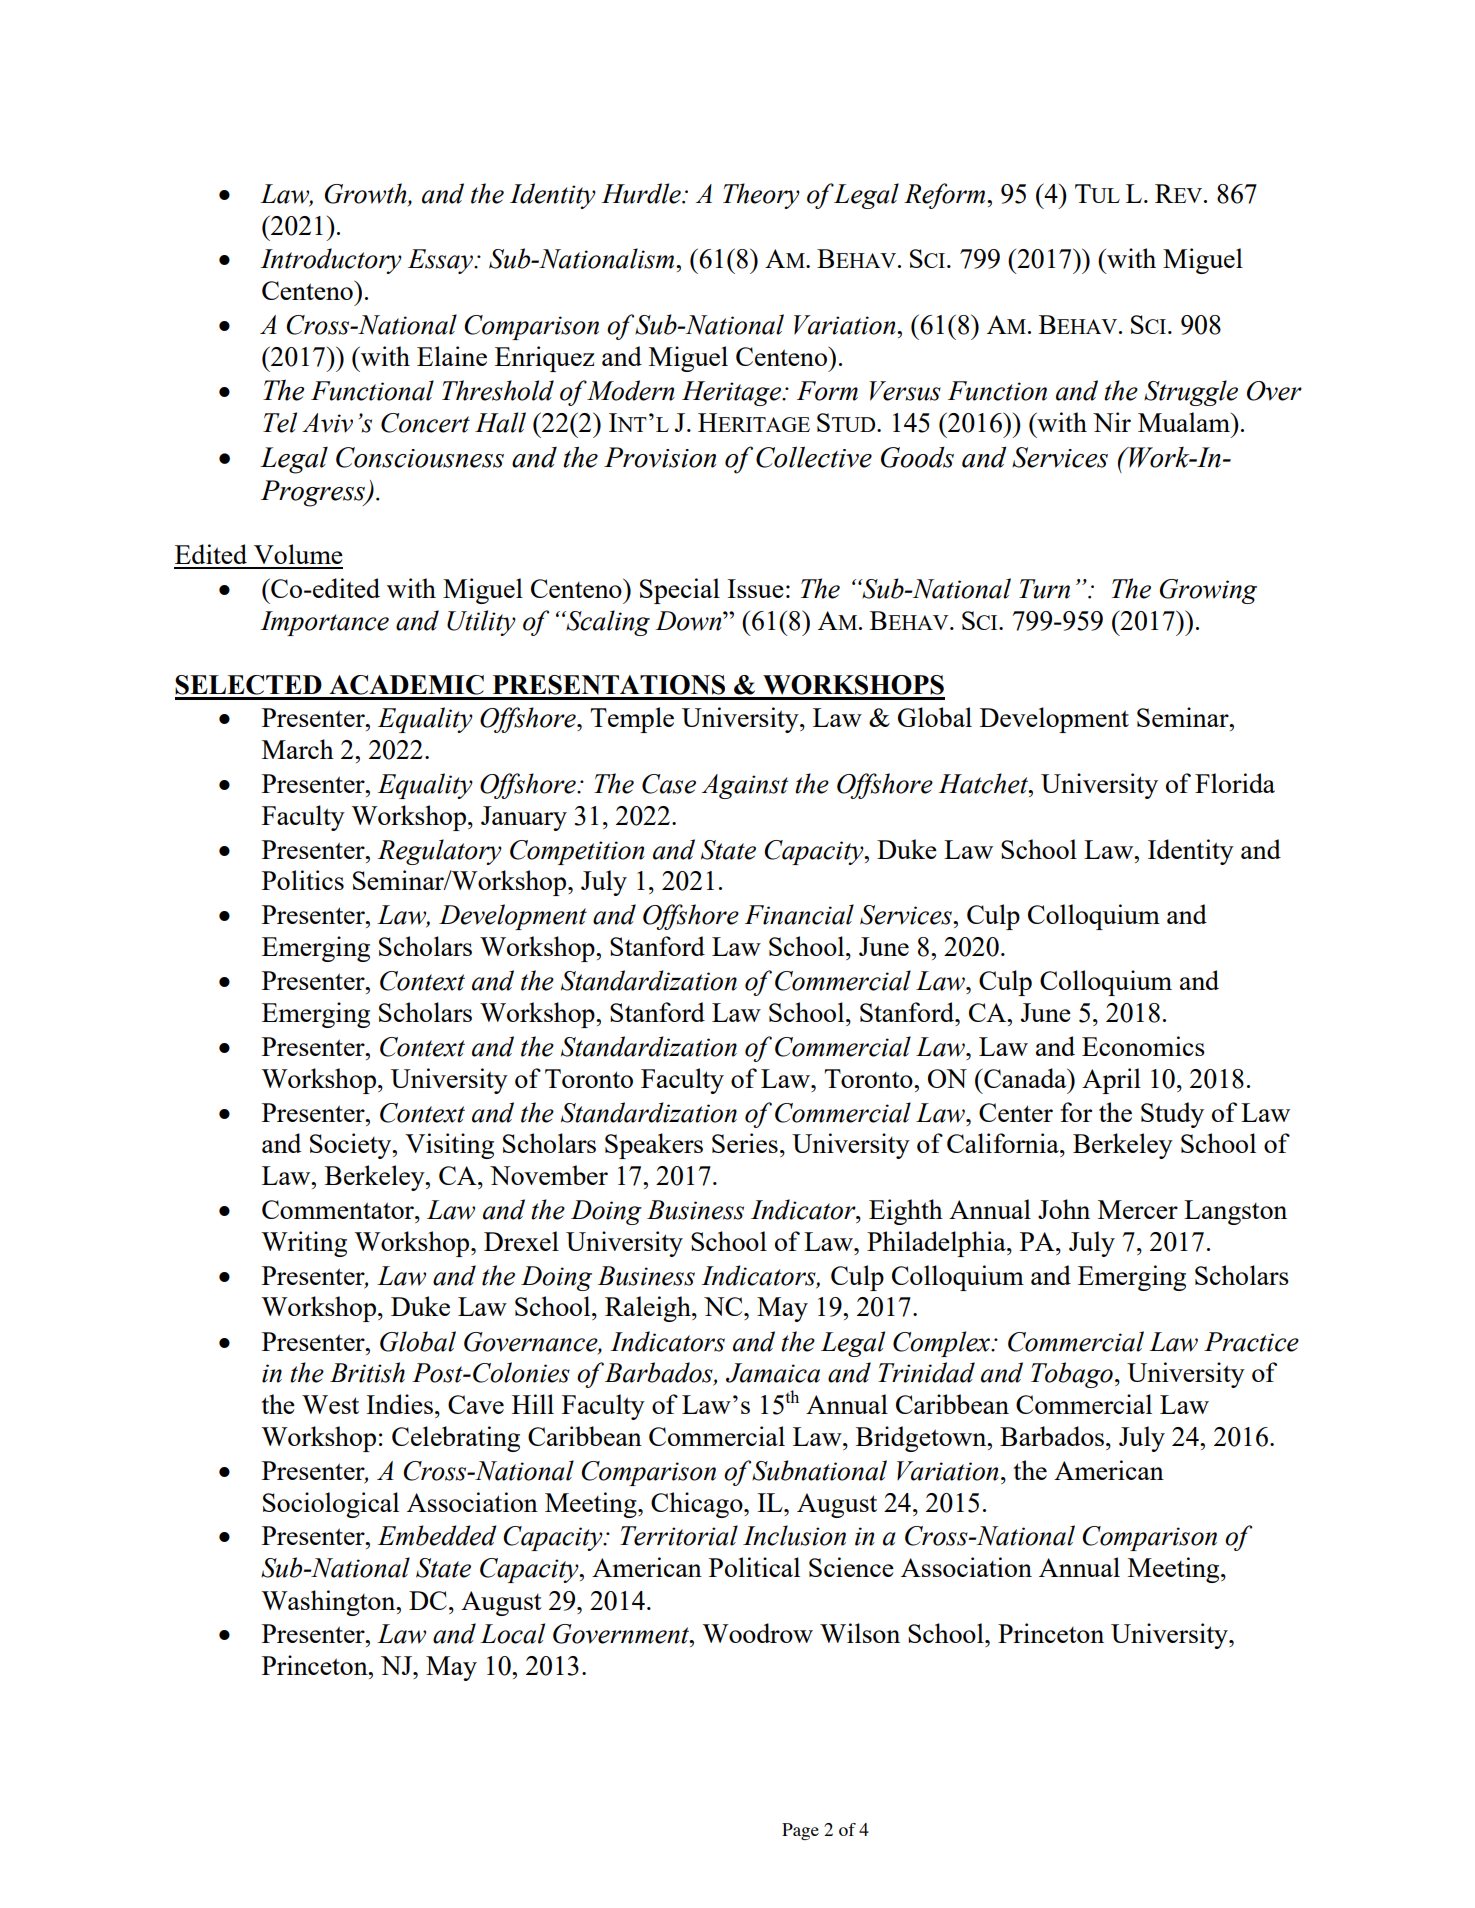  Describe the element at coordinates (512, 1633) in the screenshot. I see `Local` at that location.
